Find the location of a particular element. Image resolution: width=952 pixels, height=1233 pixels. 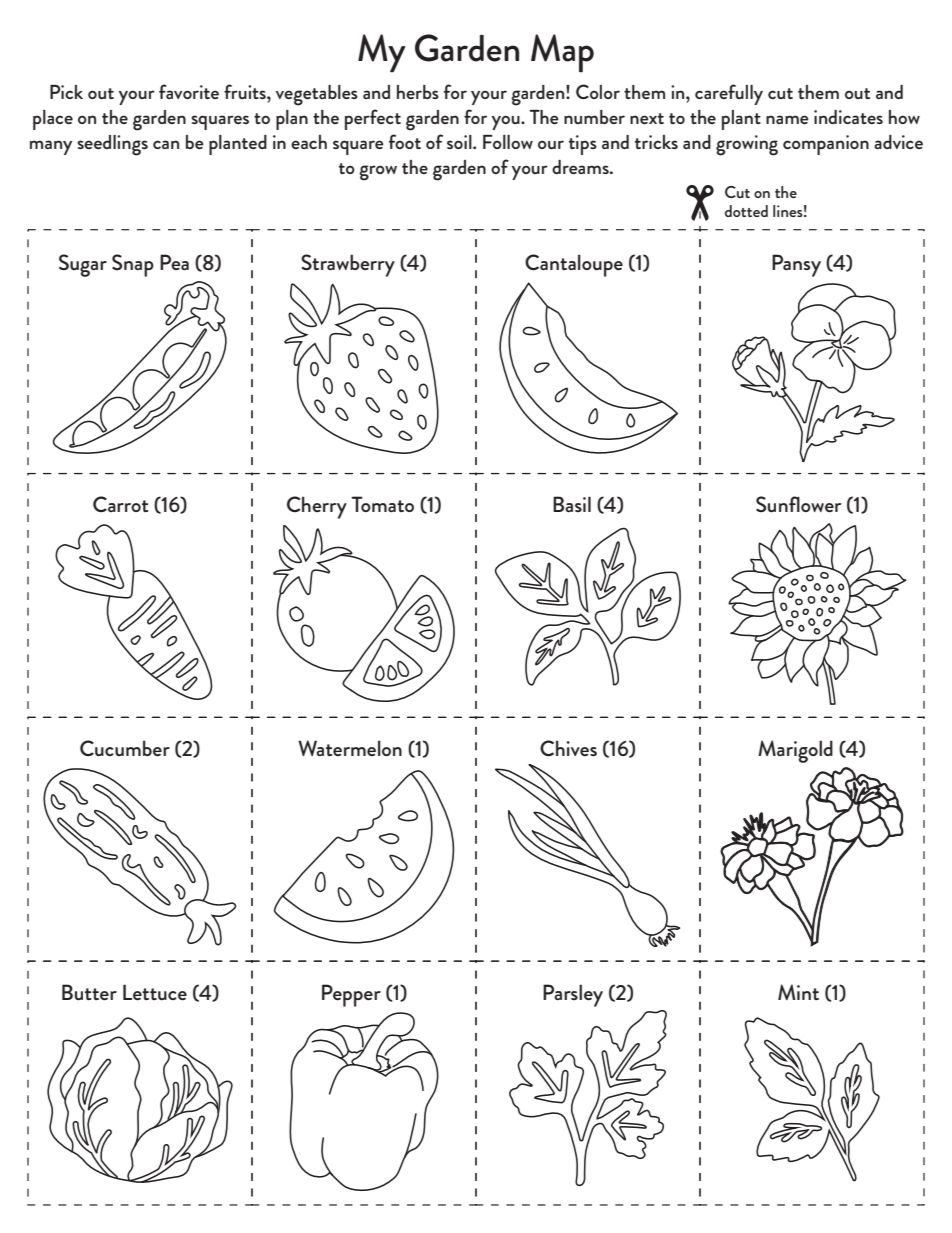

favorite is located at coordinates (189, 91).
